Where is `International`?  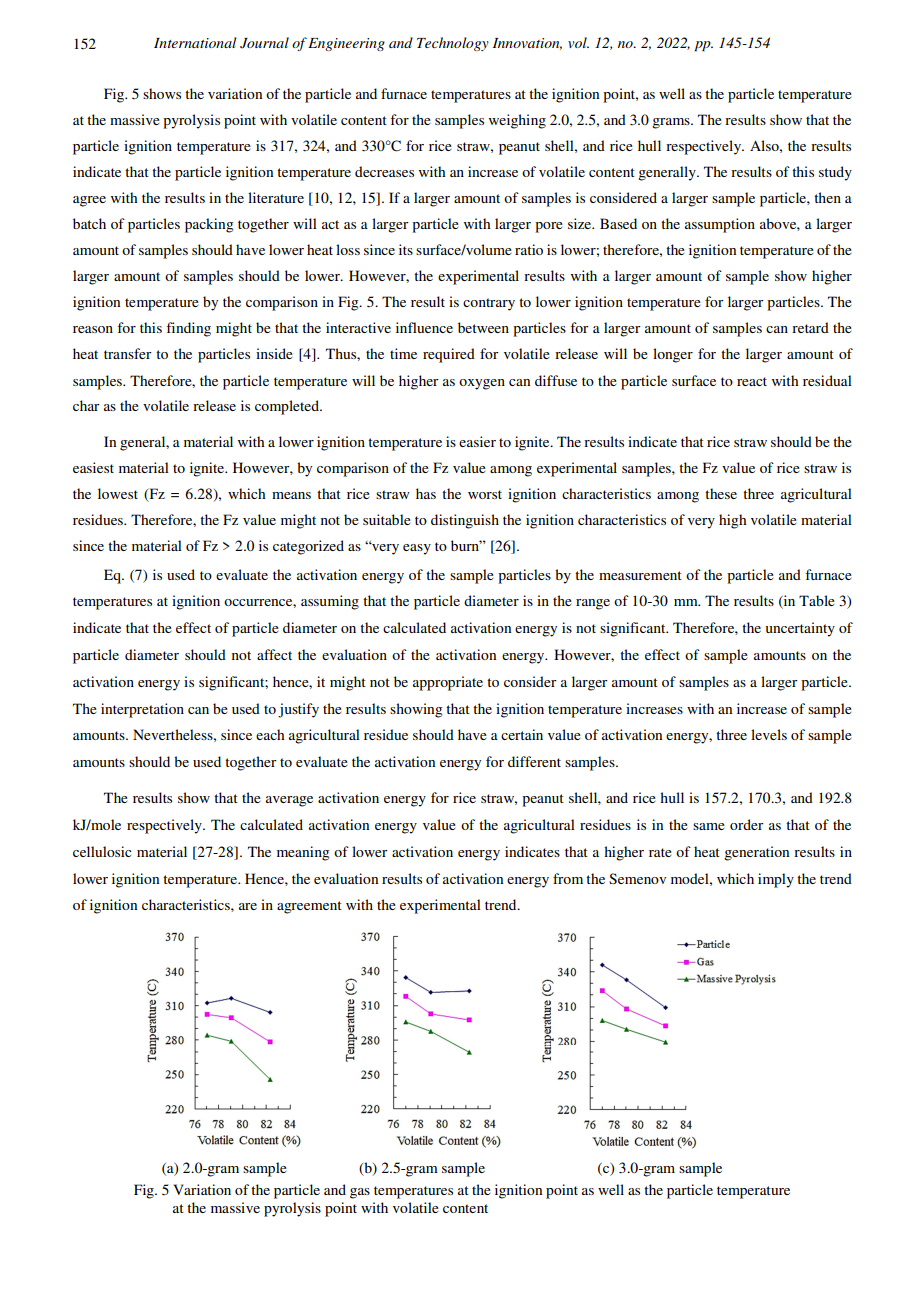
International is located at coordinates (195, 42).
